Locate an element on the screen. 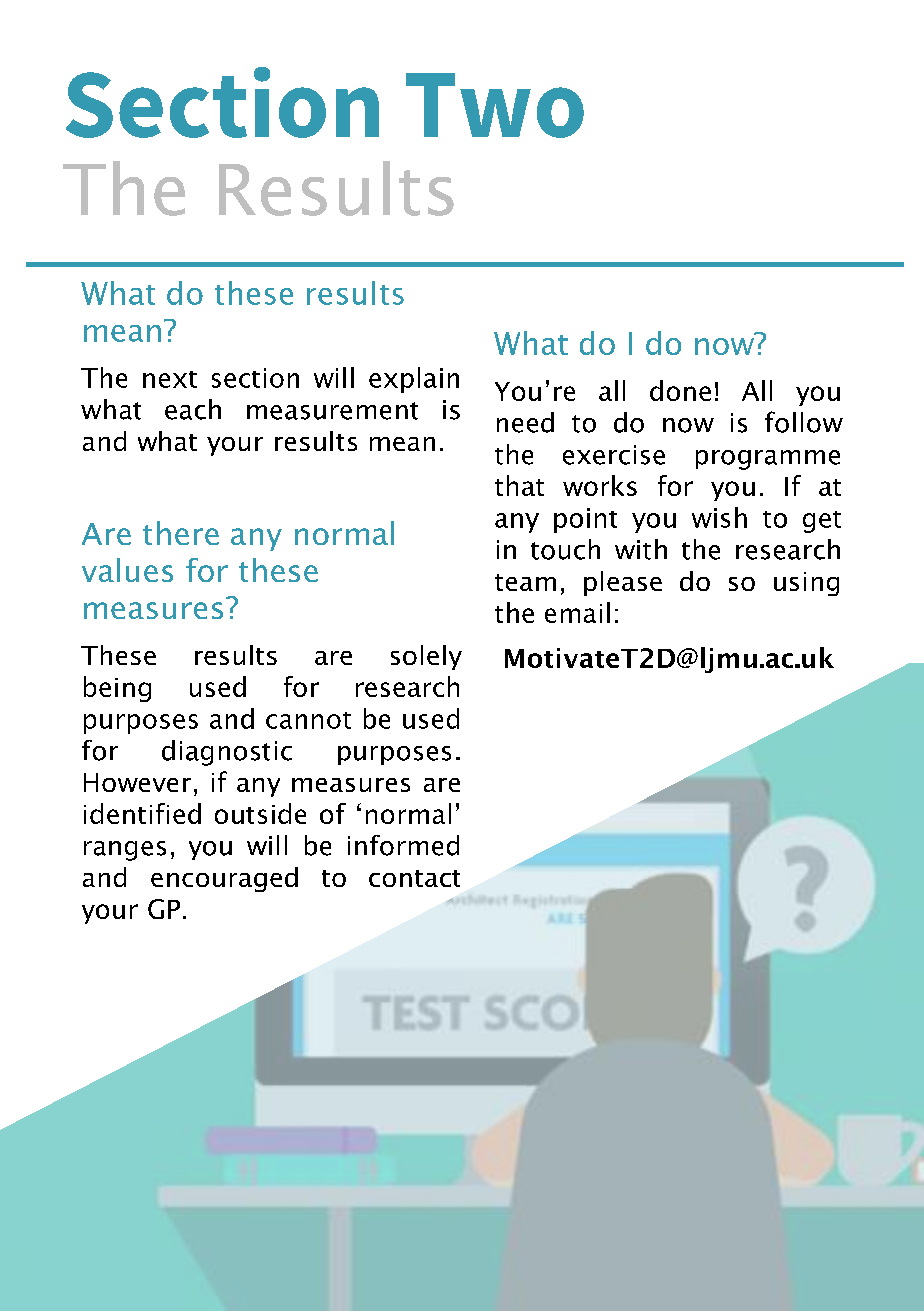 This screenshot has height=1311, width=924. contact is located at coordinates (414, 878).
